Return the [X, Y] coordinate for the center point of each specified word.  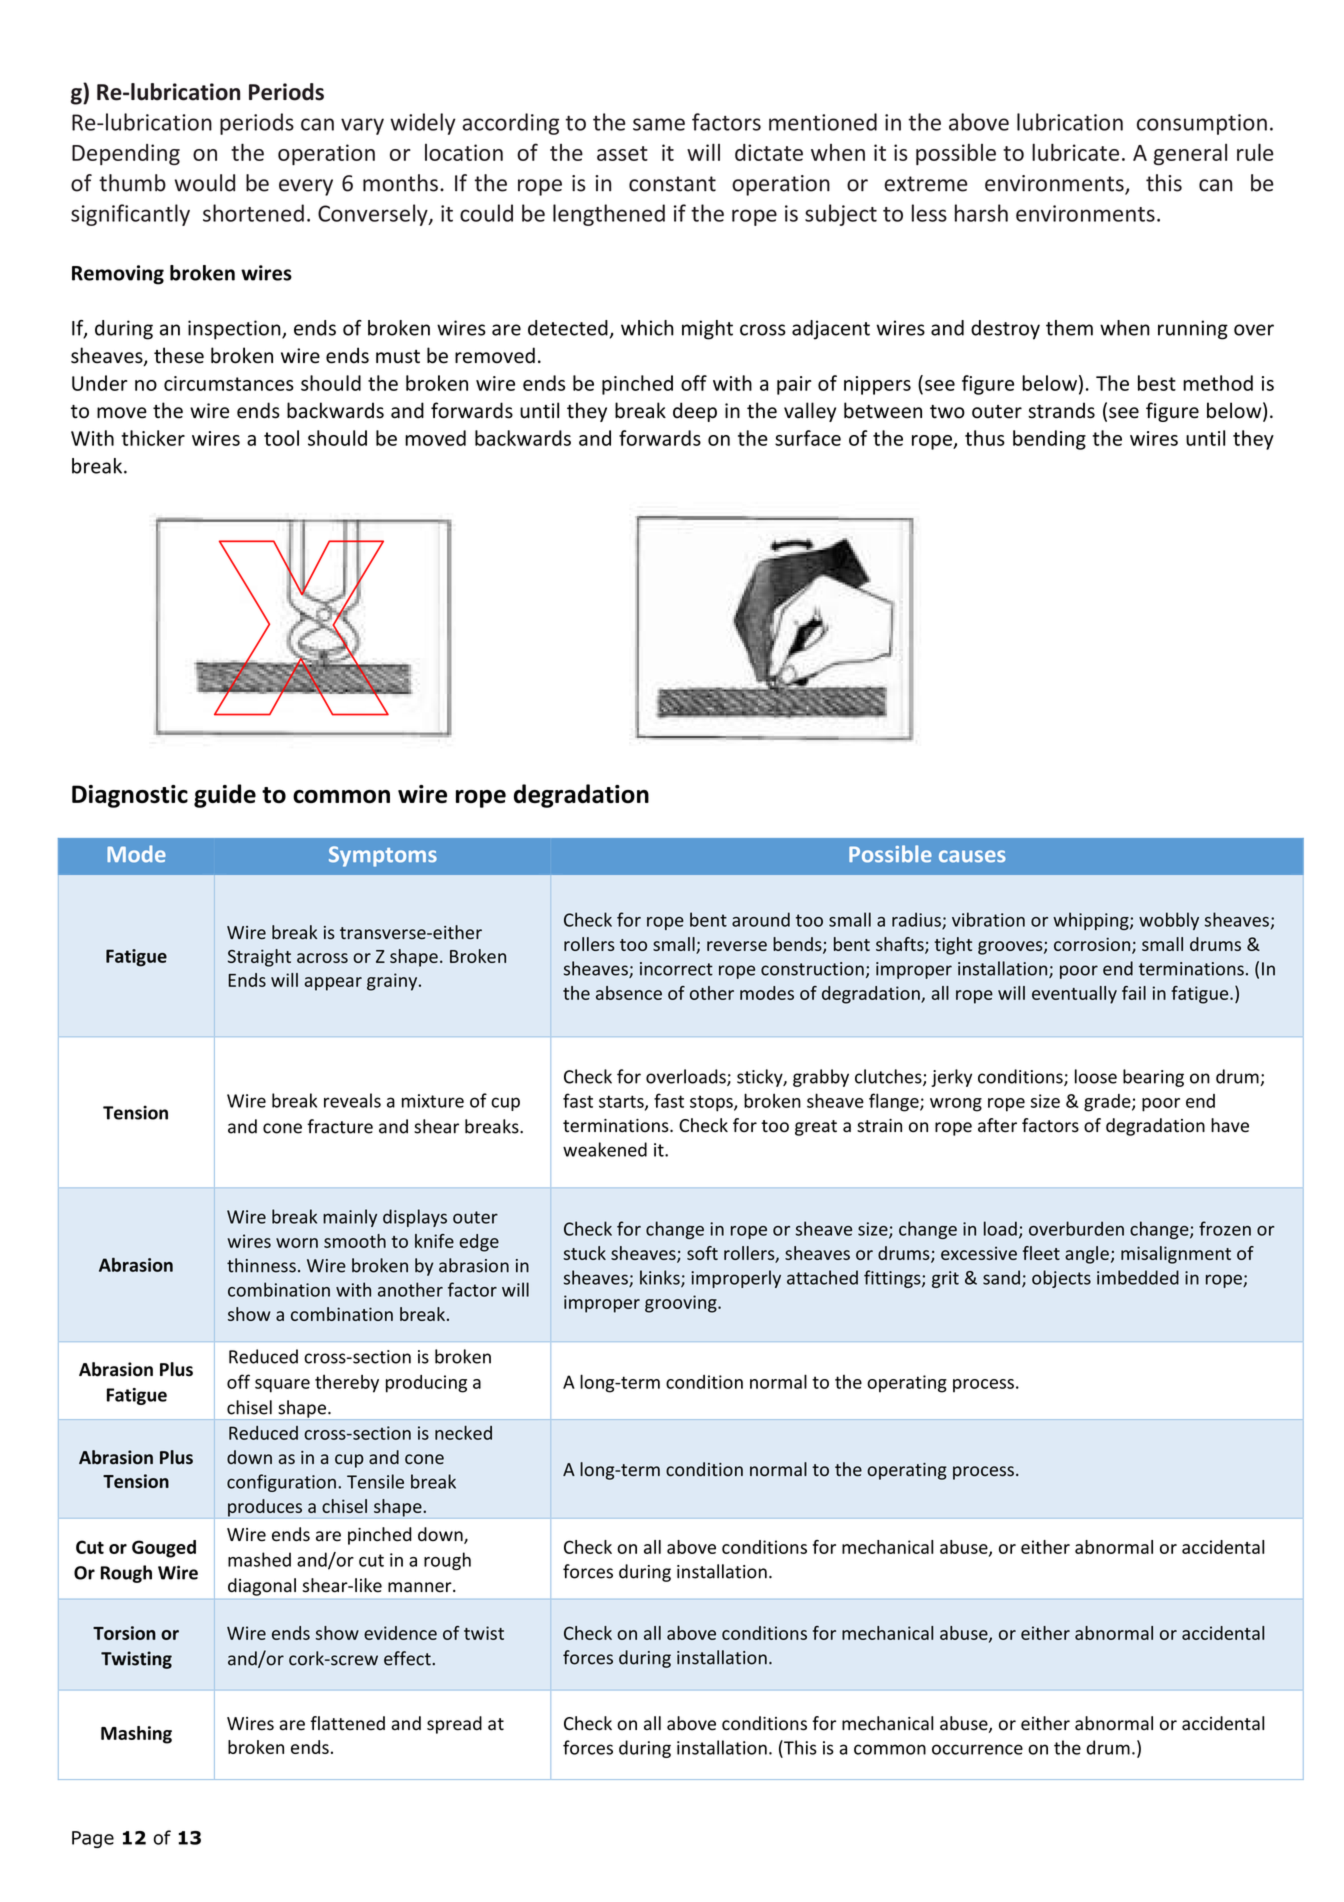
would [204, 183]
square [282, 1386]
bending [1049, 440]
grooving [682, 1304]
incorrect [676, 969]
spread [454, 1725]
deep [695, 412]
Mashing [136, 1735]
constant [672, 184]
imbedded [1138, 1277]
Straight [259, 958]
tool [281, 438]
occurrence [977, 1749]
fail [1134, 993]
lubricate [1075, 152]
